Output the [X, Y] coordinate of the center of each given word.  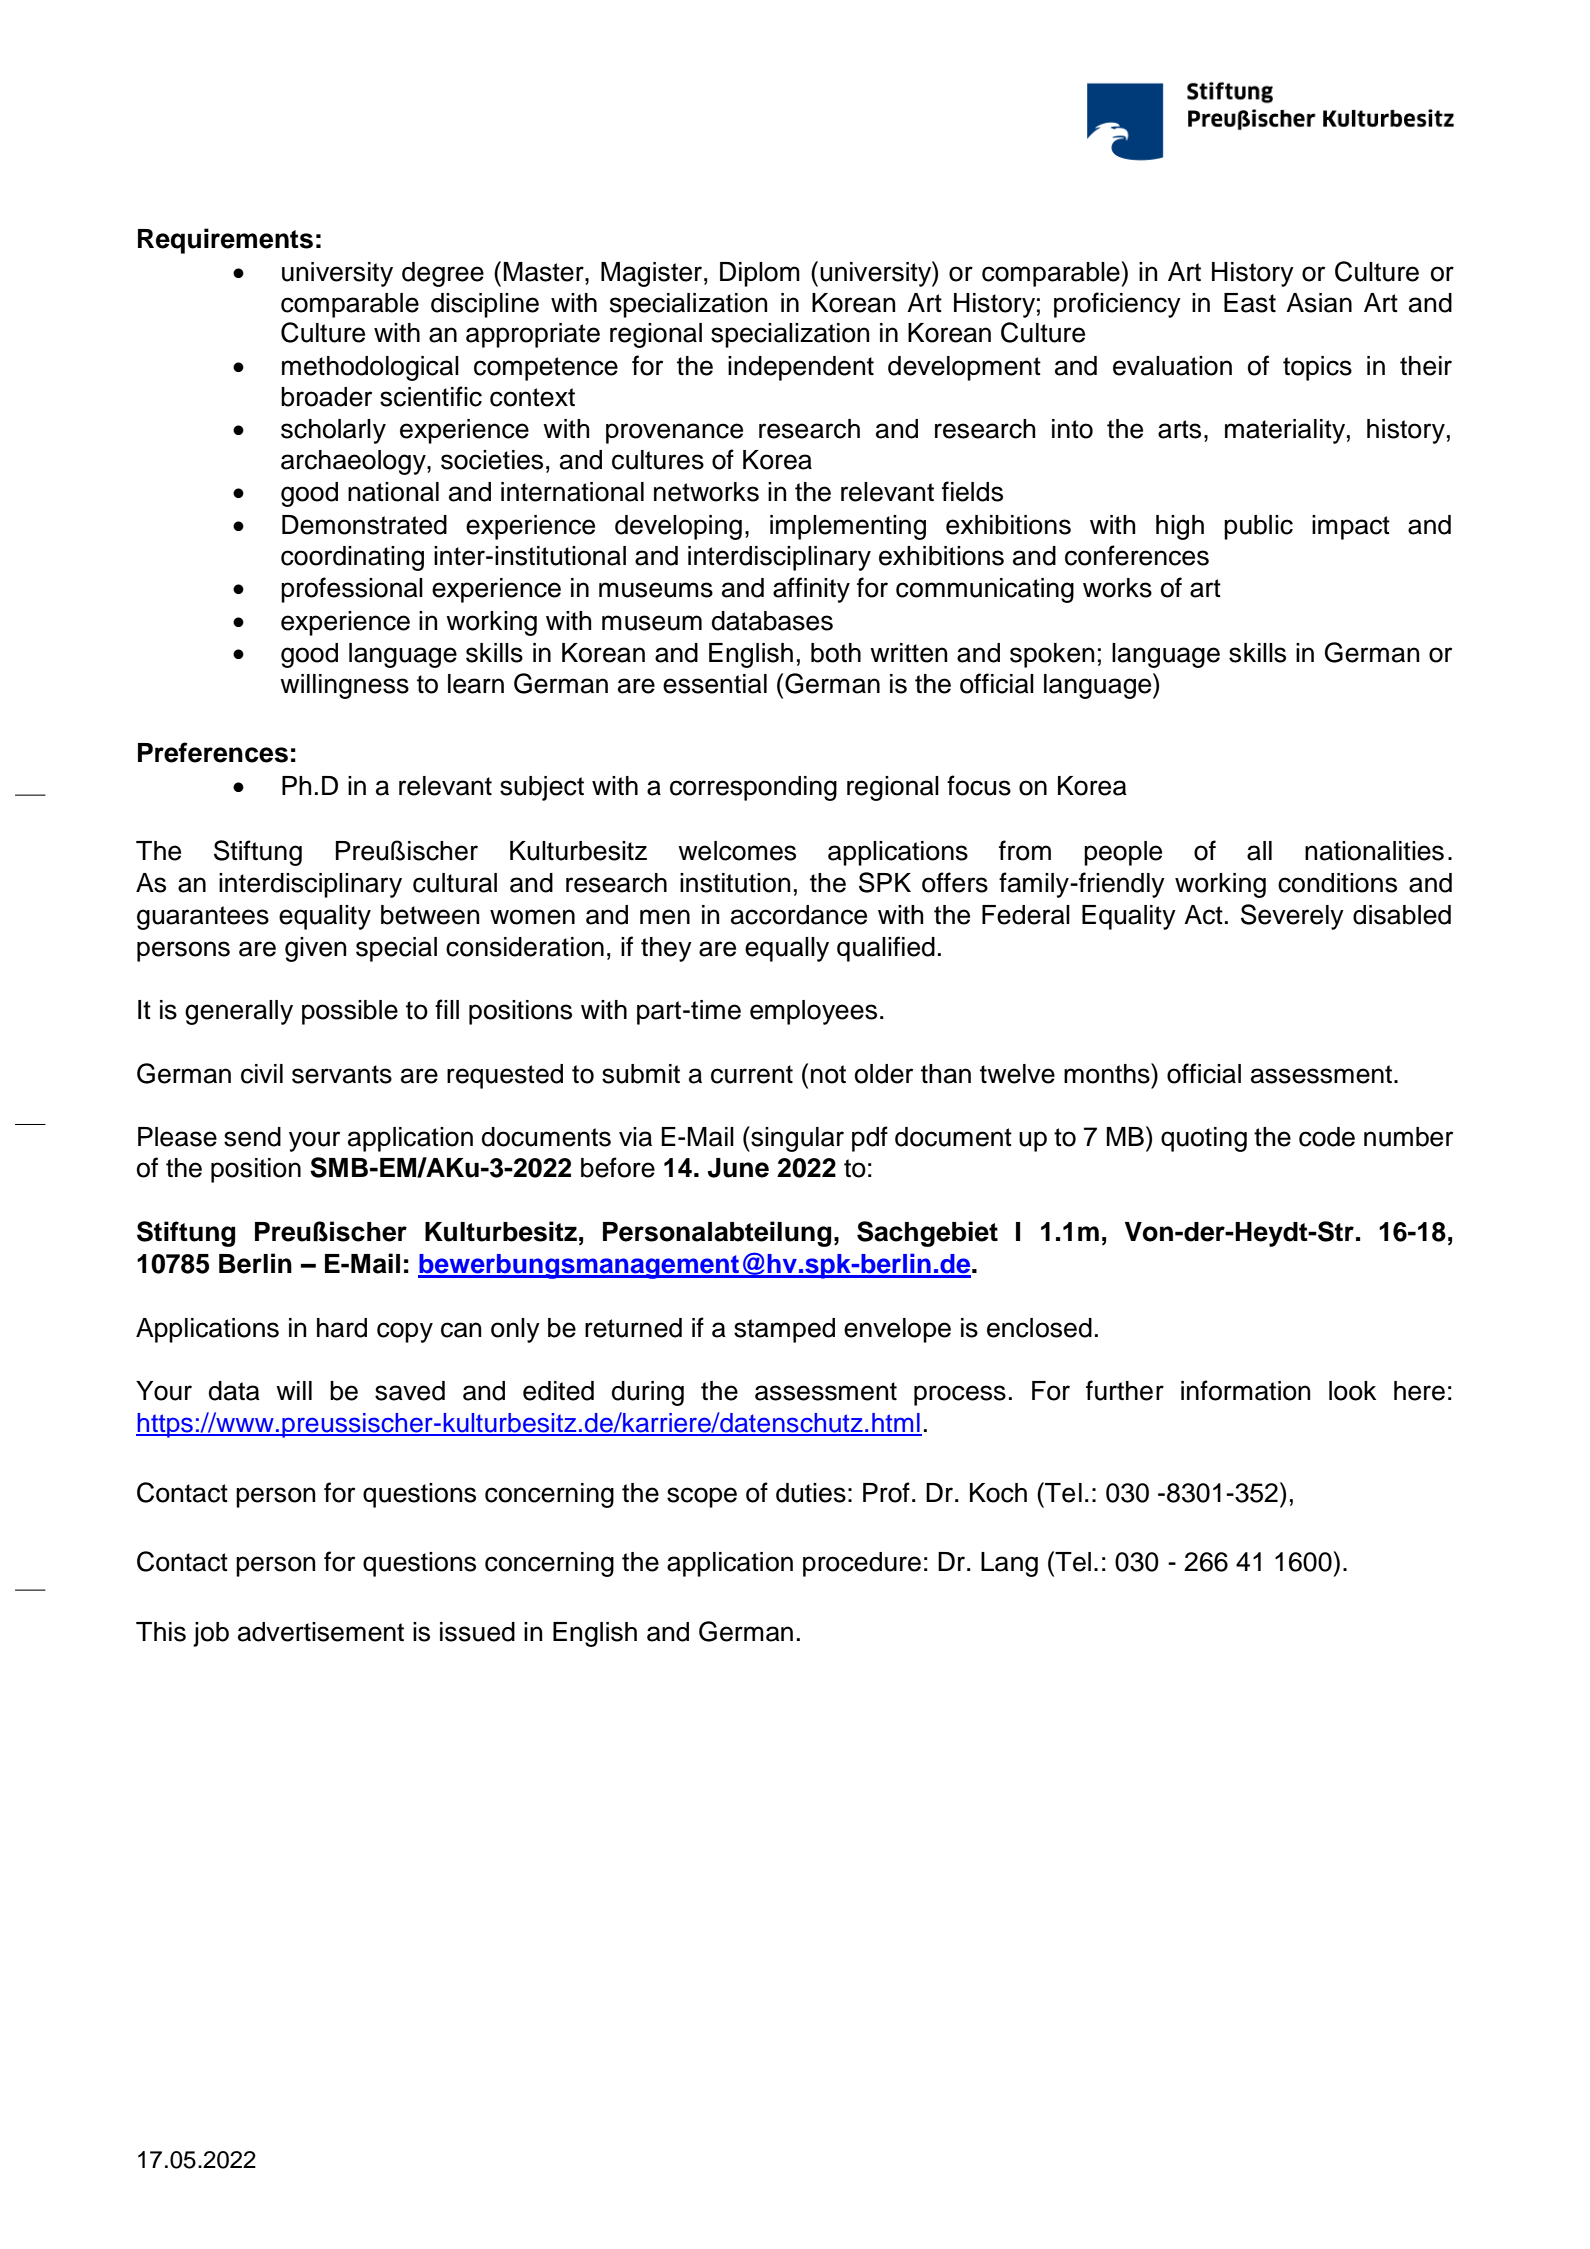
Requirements [225, 241]
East [1250, 303]
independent [801, 368]
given [315, 949]
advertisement [321, 1632]
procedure [862, 1564]
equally [787, 949]
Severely [1292, 917]
